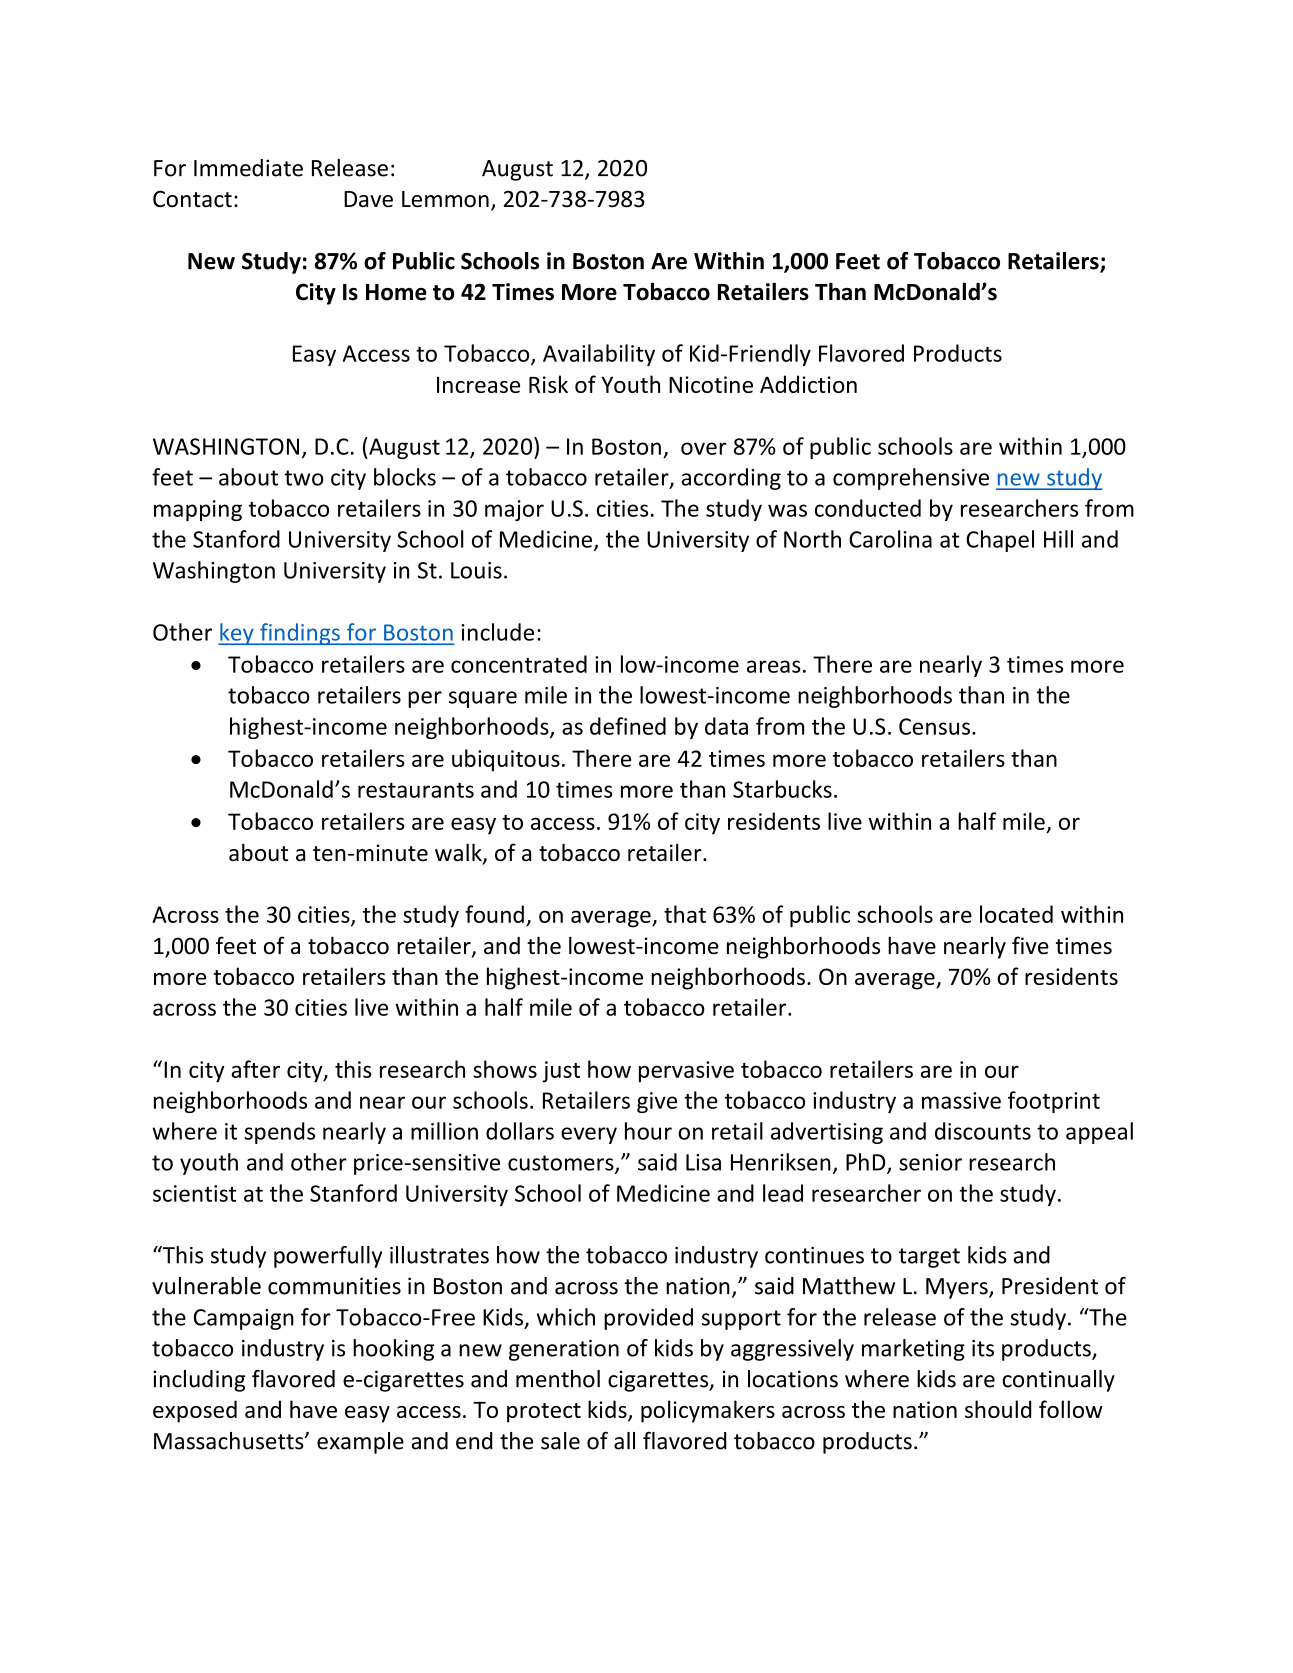 This document has height=1673, width=1293. Describe the element at coordinates (961, 1100) in the document. I see `massive` at that location.
